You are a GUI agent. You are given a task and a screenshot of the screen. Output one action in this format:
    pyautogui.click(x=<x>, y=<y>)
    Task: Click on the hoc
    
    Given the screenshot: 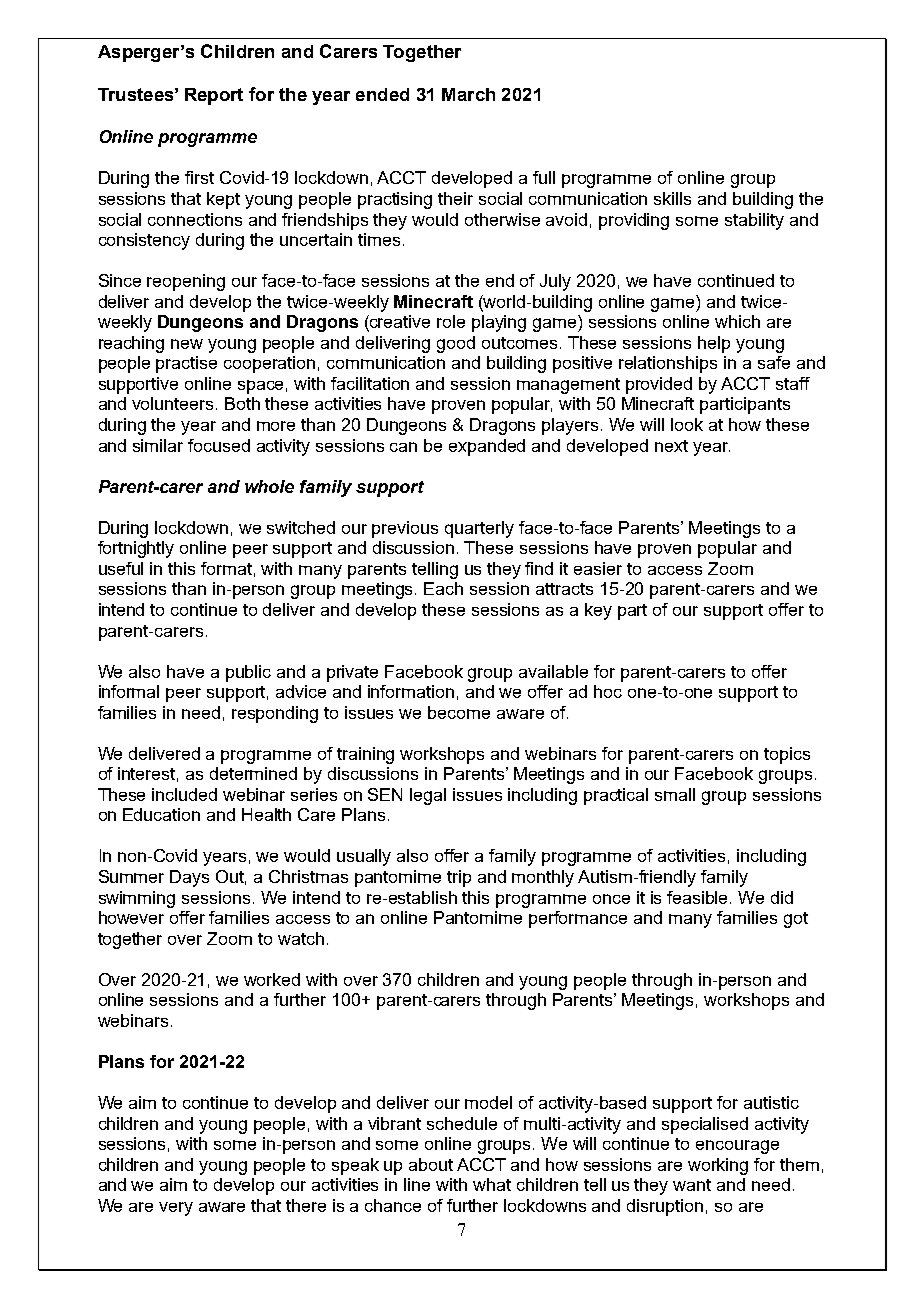 What is the action you would take?
    pyautogui.click(x=608, y=691)
